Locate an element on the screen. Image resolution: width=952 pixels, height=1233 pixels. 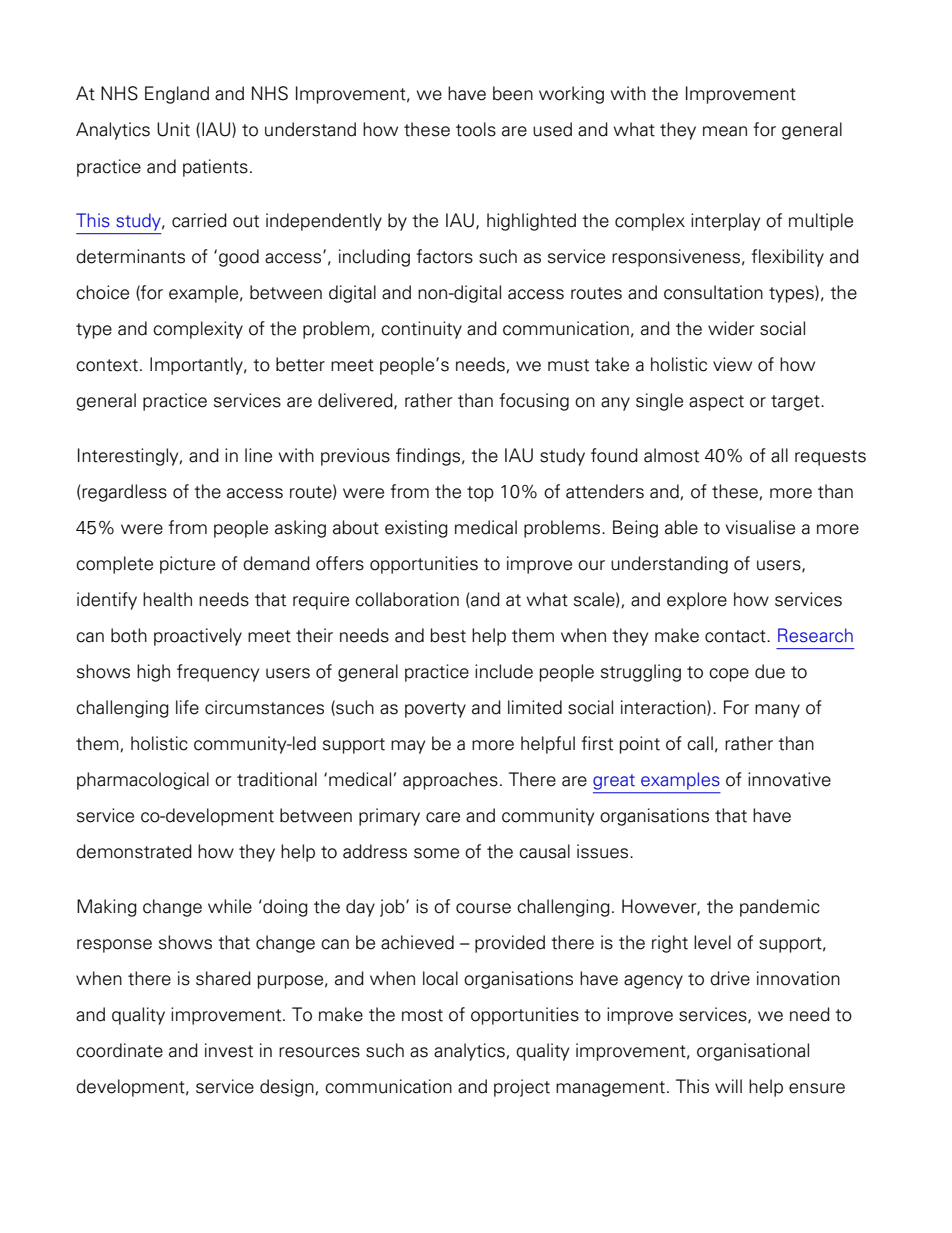
line is located at coordinates (258, 455).
